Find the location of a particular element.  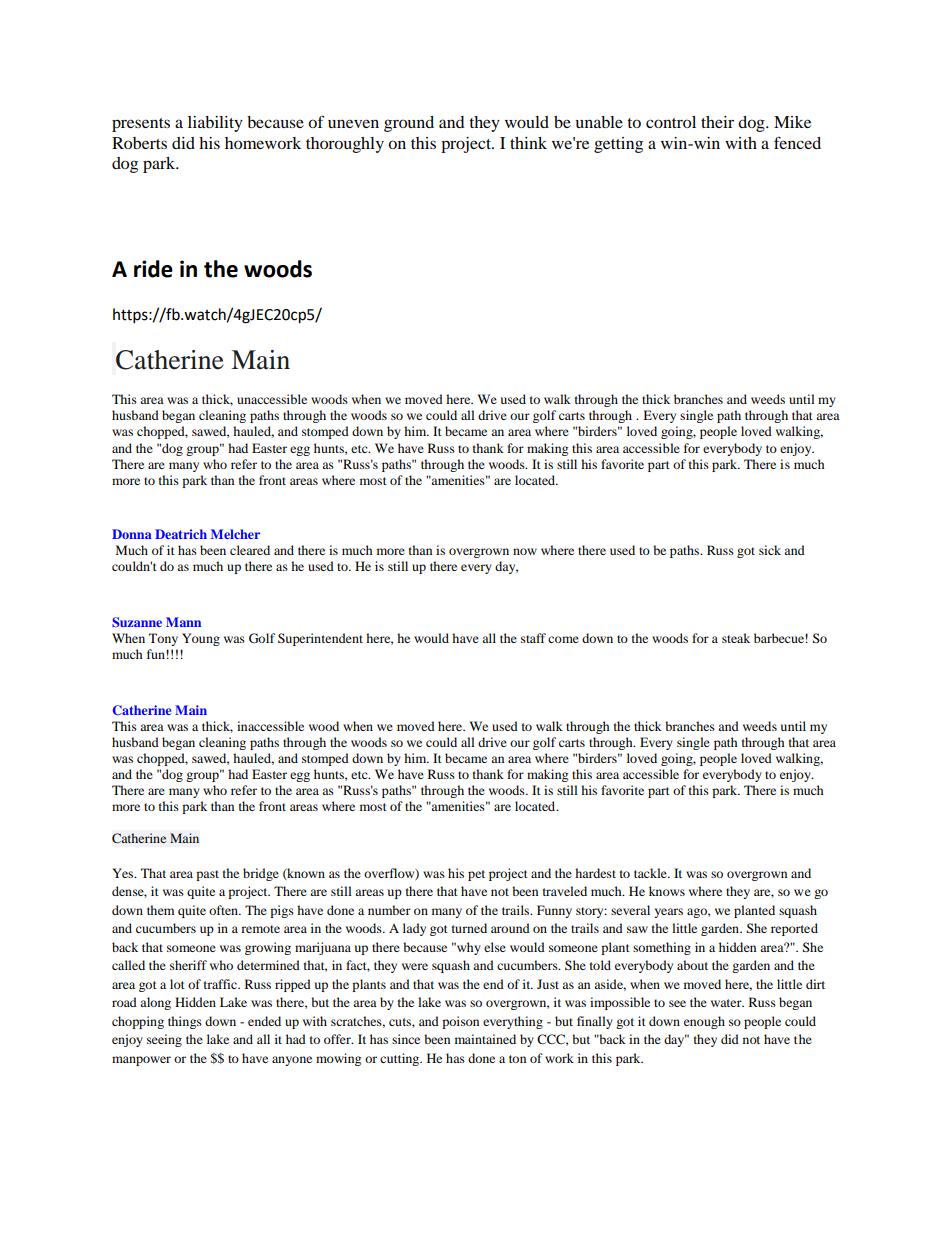

tackle is located at coordinates (651, 873).
